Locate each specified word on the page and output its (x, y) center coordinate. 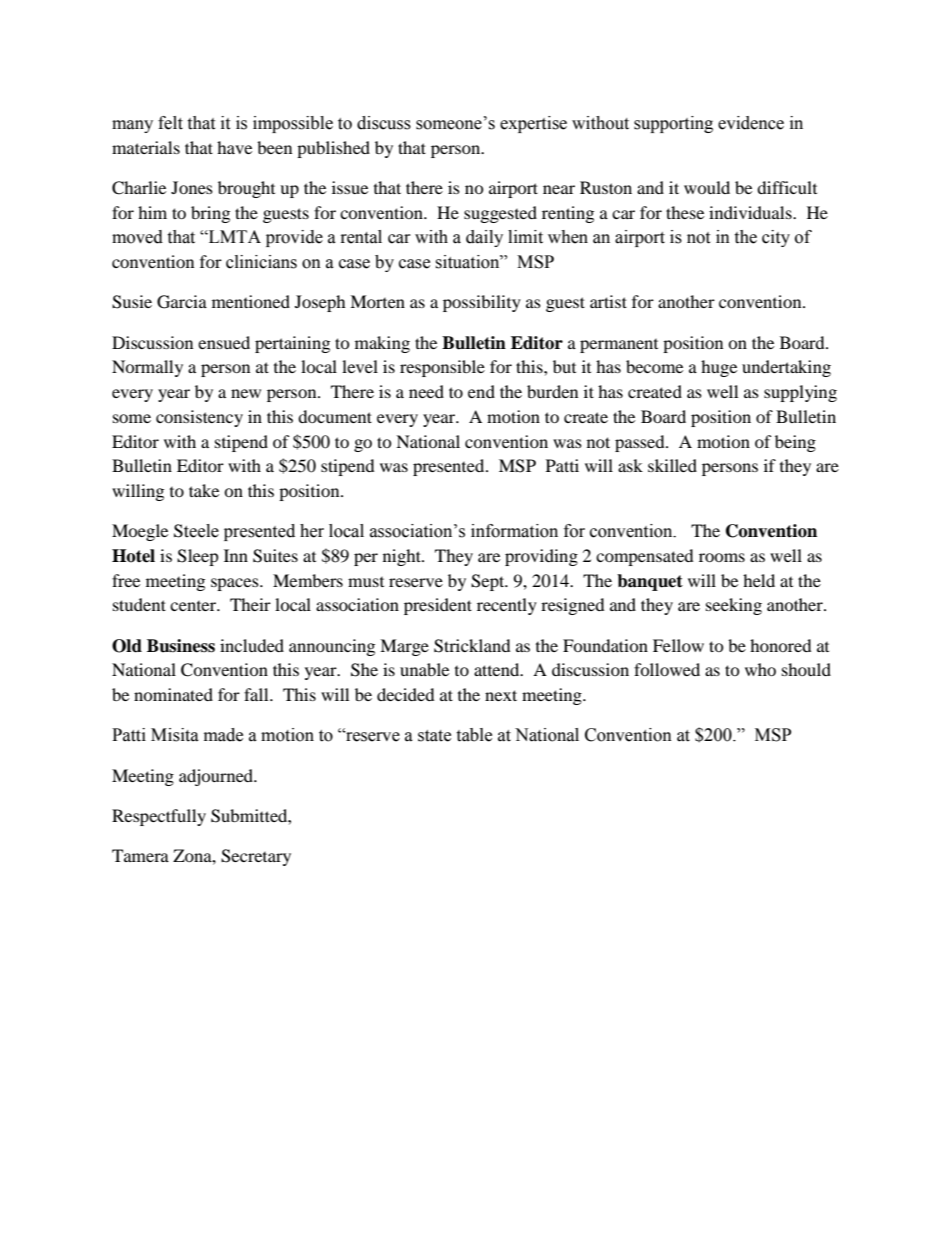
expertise (533, 124)
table (474, 735)
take (204, 490)
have (234, 147)
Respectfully (159, 817)
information (514, 531)
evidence (751, 123)
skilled (672, 465)
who (760, 669)
